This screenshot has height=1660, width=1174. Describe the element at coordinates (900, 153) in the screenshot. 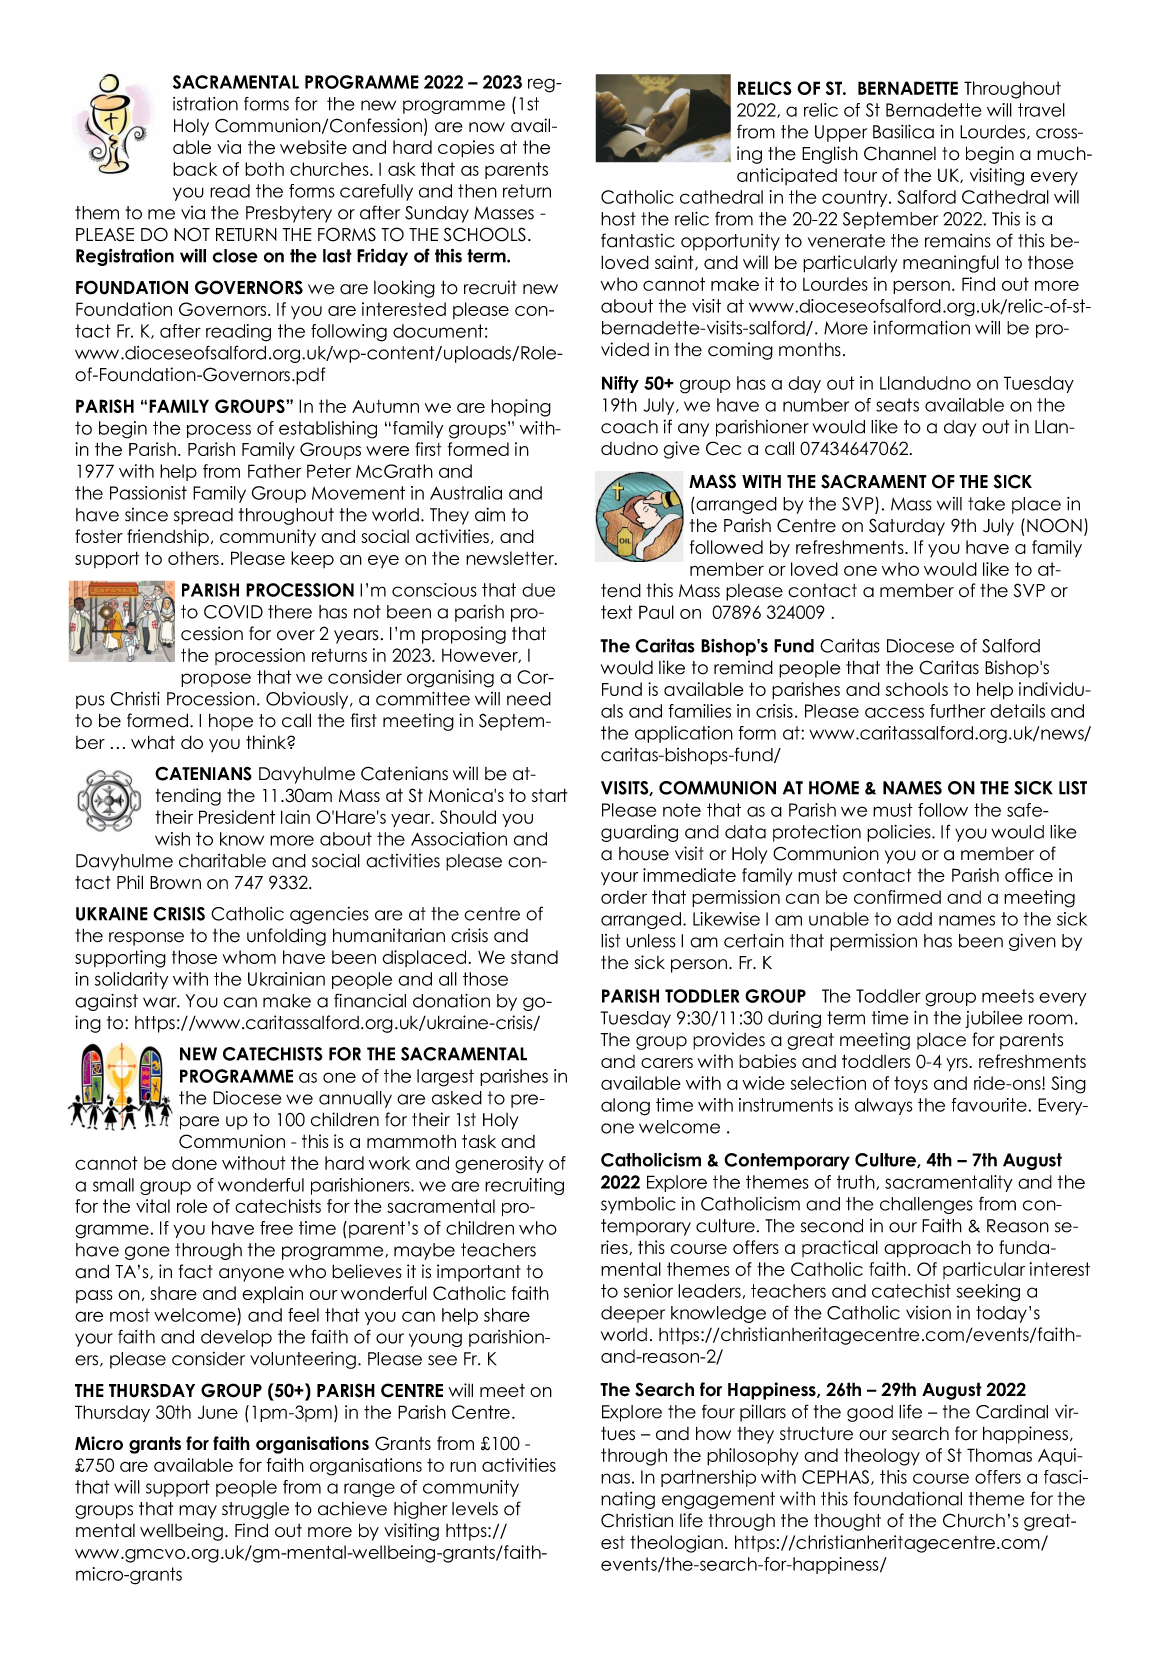

I see `Channel` at that location.
